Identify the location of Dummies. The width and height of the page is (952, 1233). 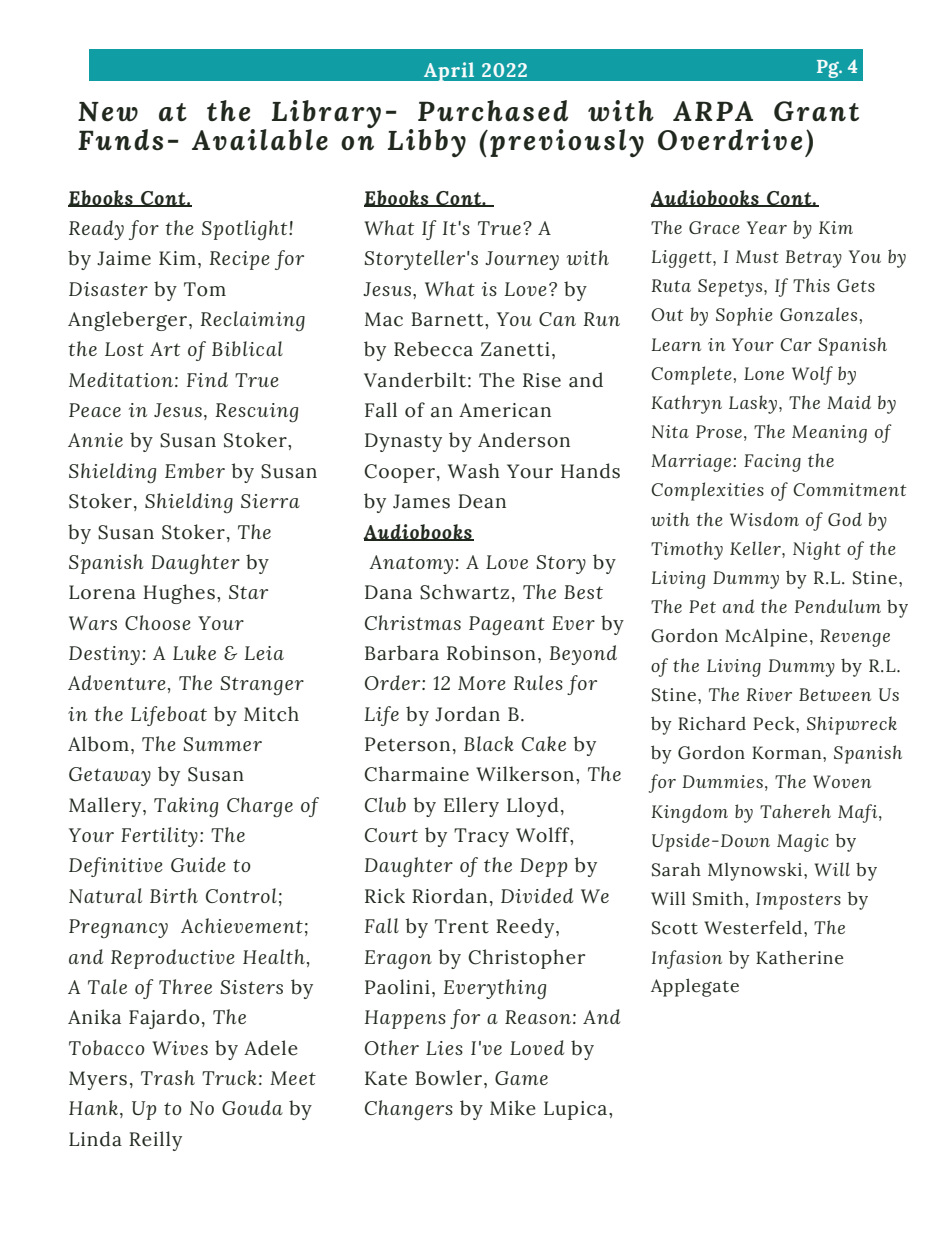
(723, 781).
